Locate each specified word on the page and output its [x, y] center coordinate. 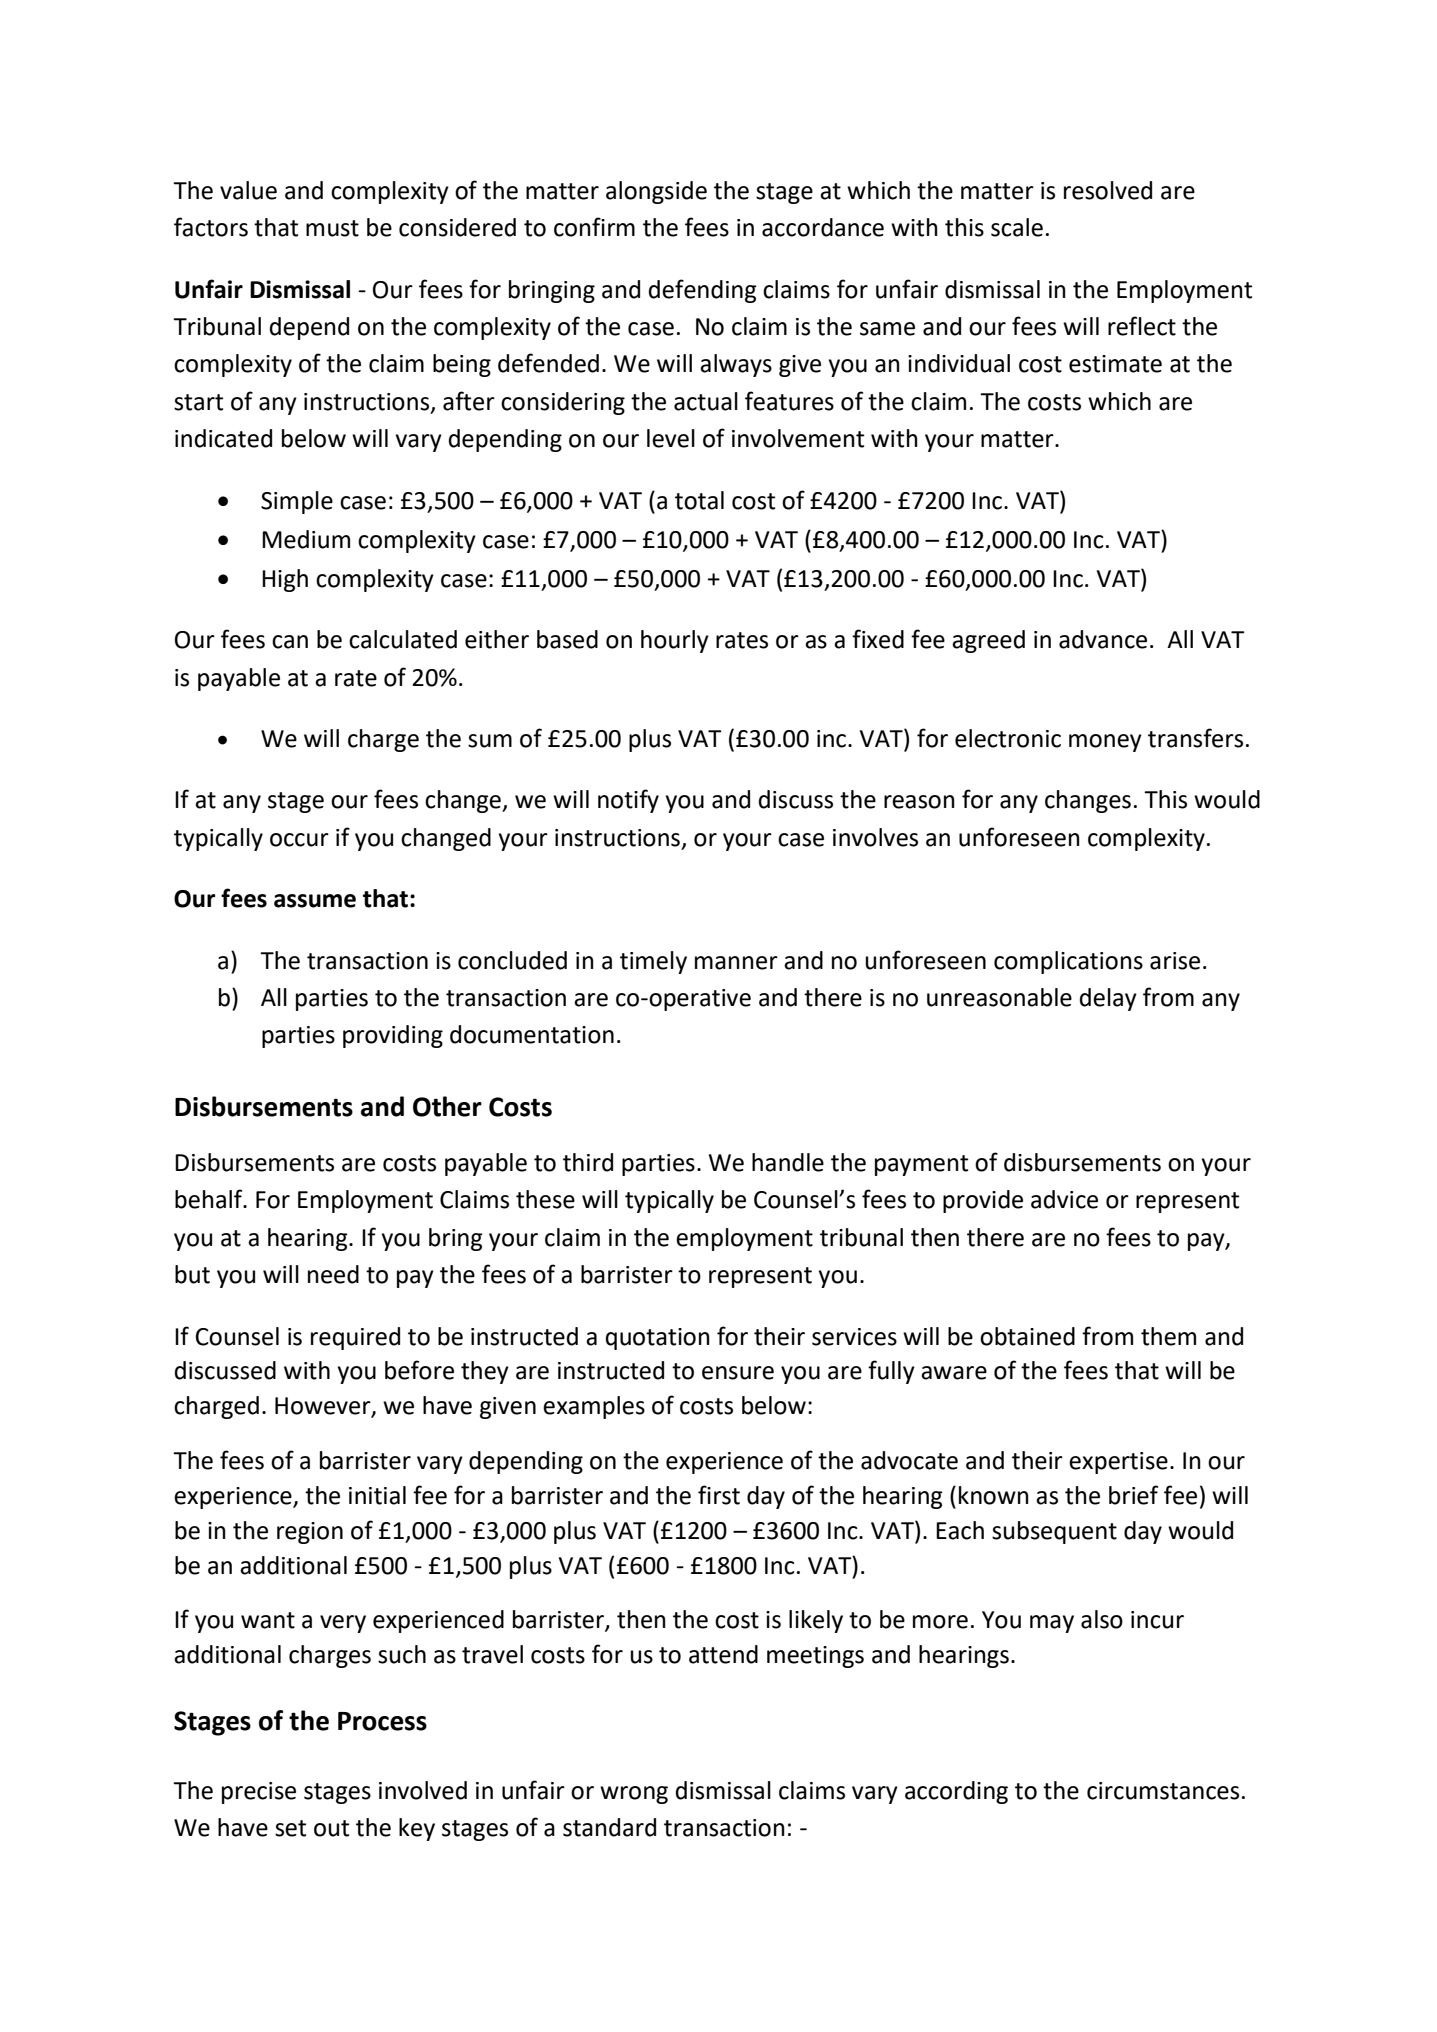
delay [1108, 999]
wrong [634, 1795]
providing [393, 1036]
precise [259, 1793]
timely [653, 962]
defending [703, 291]
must [332, 228]
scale [1017, 227]
